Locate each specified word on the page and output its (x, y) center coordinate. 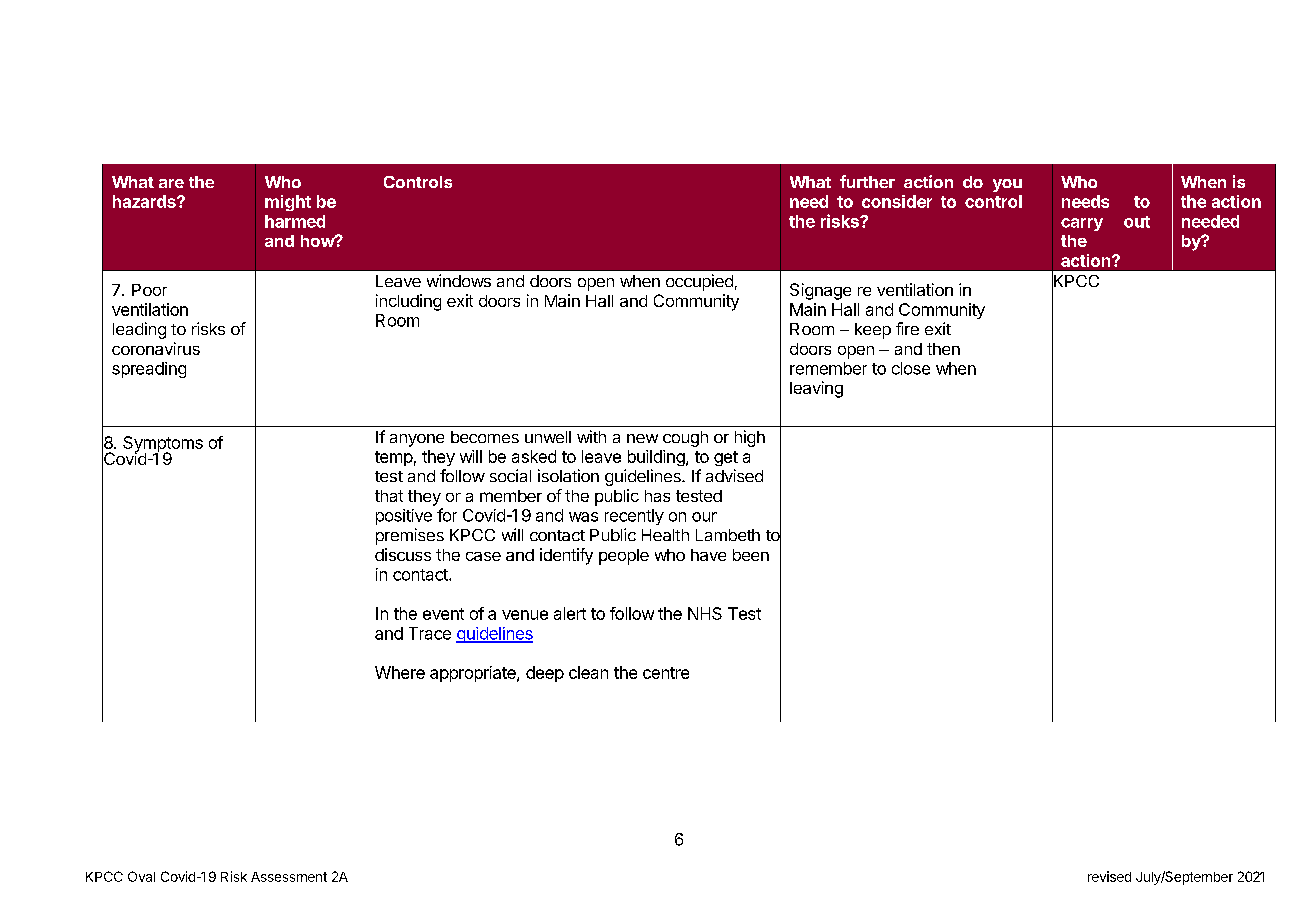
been (751, 555)
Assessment (289, 877)
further (867, 181)
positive (404, 517)
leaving (816, 389)
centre (666, 673)
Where (400, 672)
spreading (149, 370)
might (288, 203)
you (1007, 185)
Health (665, 535)
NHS (705, 613)
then (943, 349)
